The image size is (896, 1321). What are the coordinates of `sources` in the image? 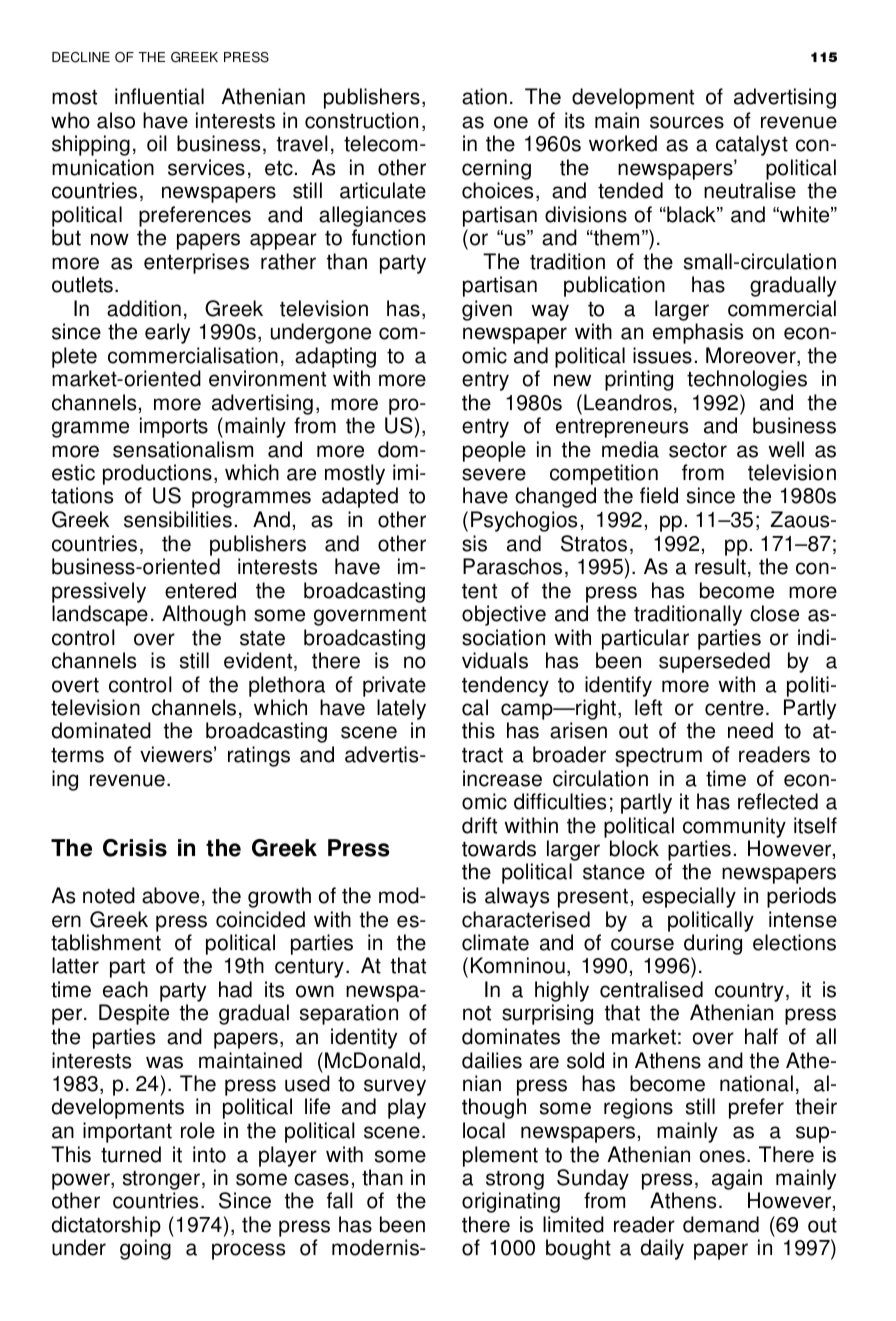 It's located at (687, 122).
